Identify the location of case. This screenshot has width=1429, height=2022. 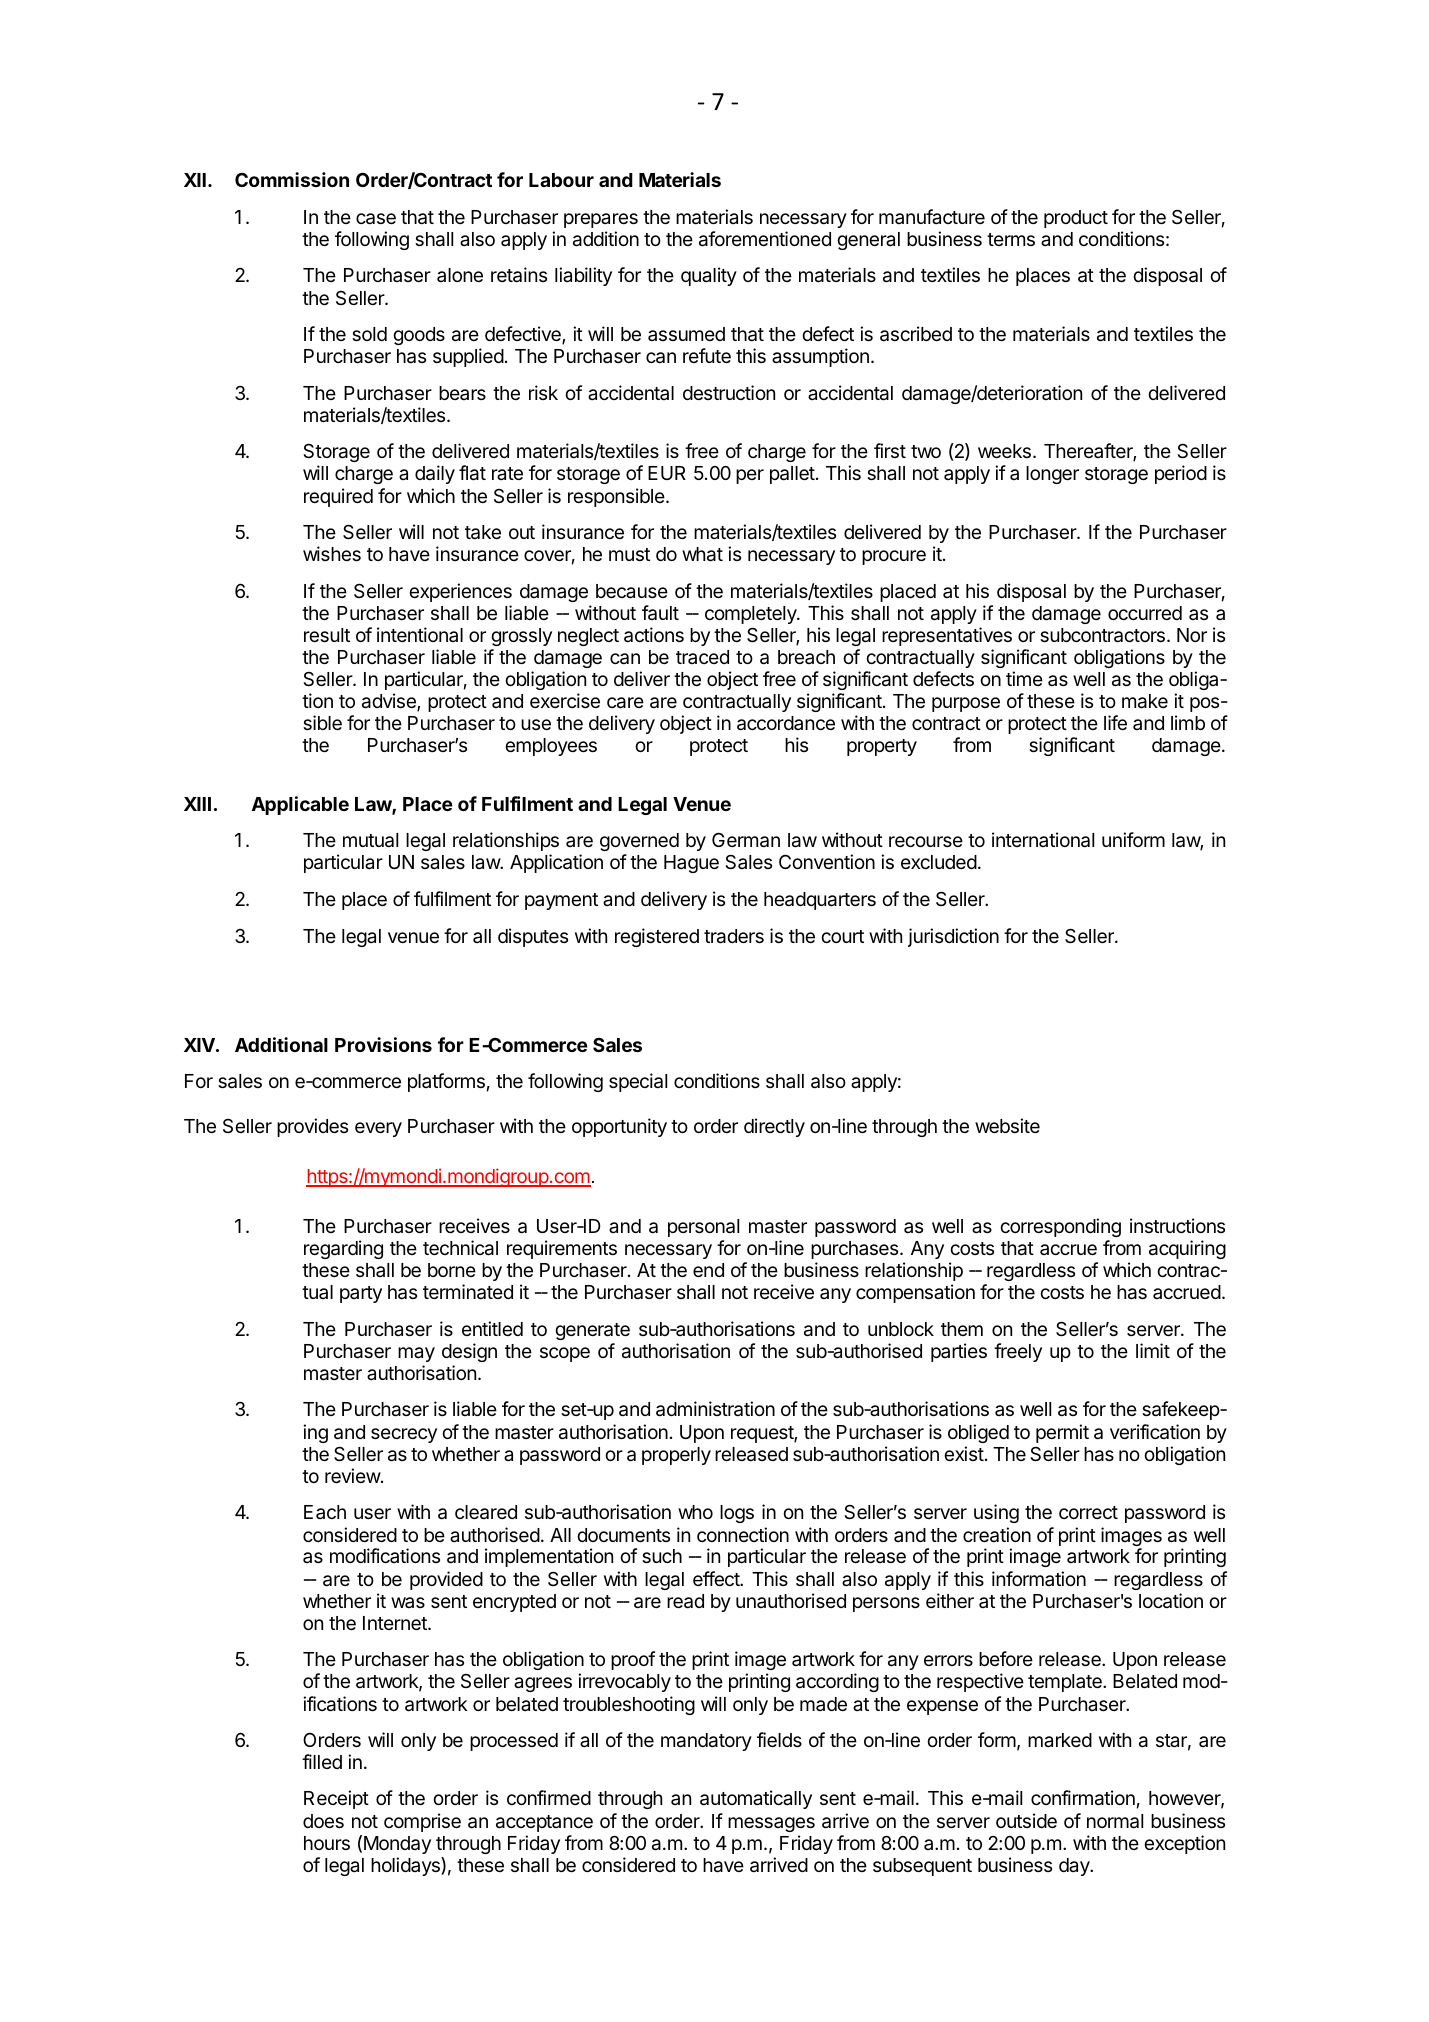
(376, 219).
